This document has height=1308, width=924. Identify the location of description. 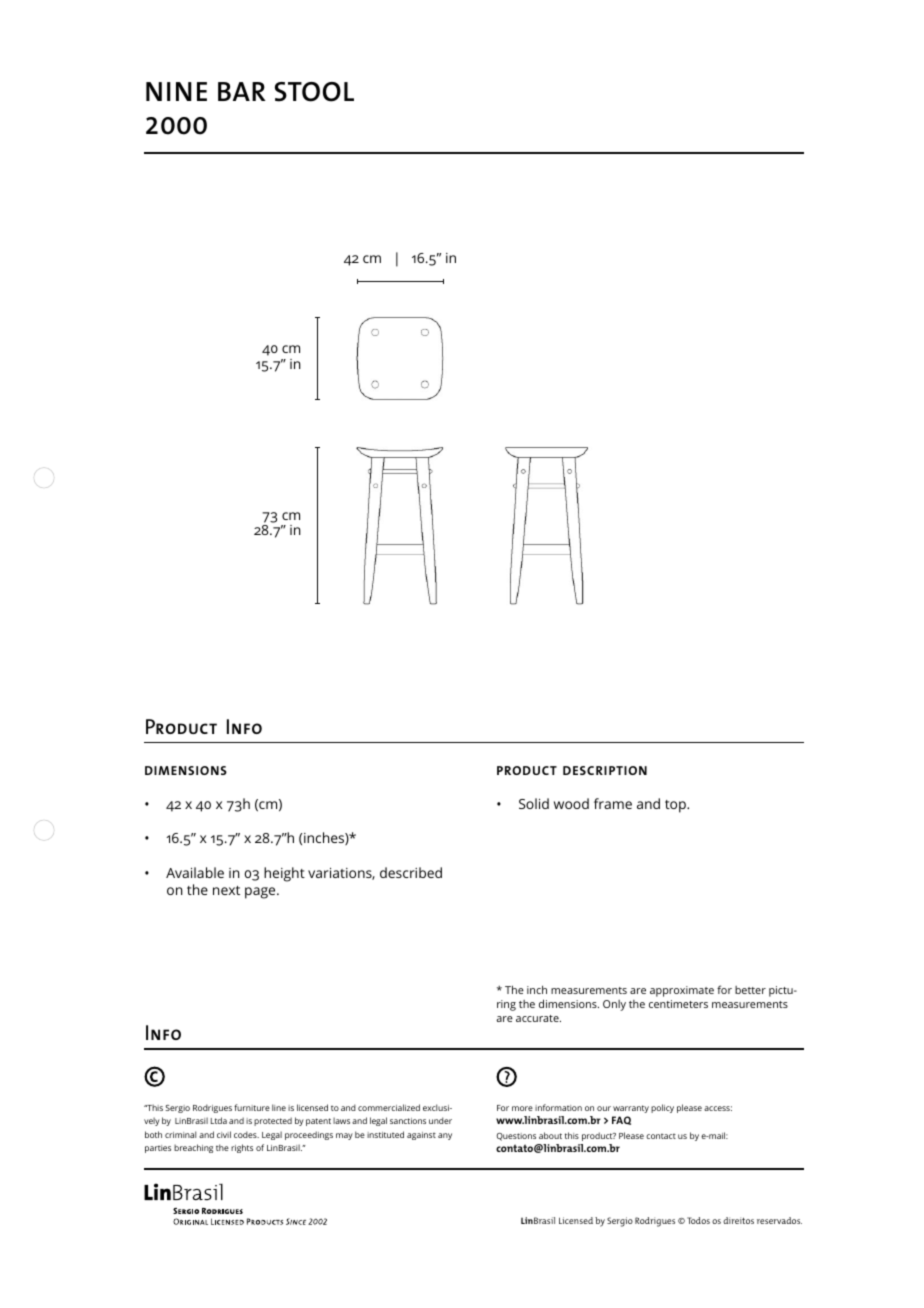
(605, 770).
